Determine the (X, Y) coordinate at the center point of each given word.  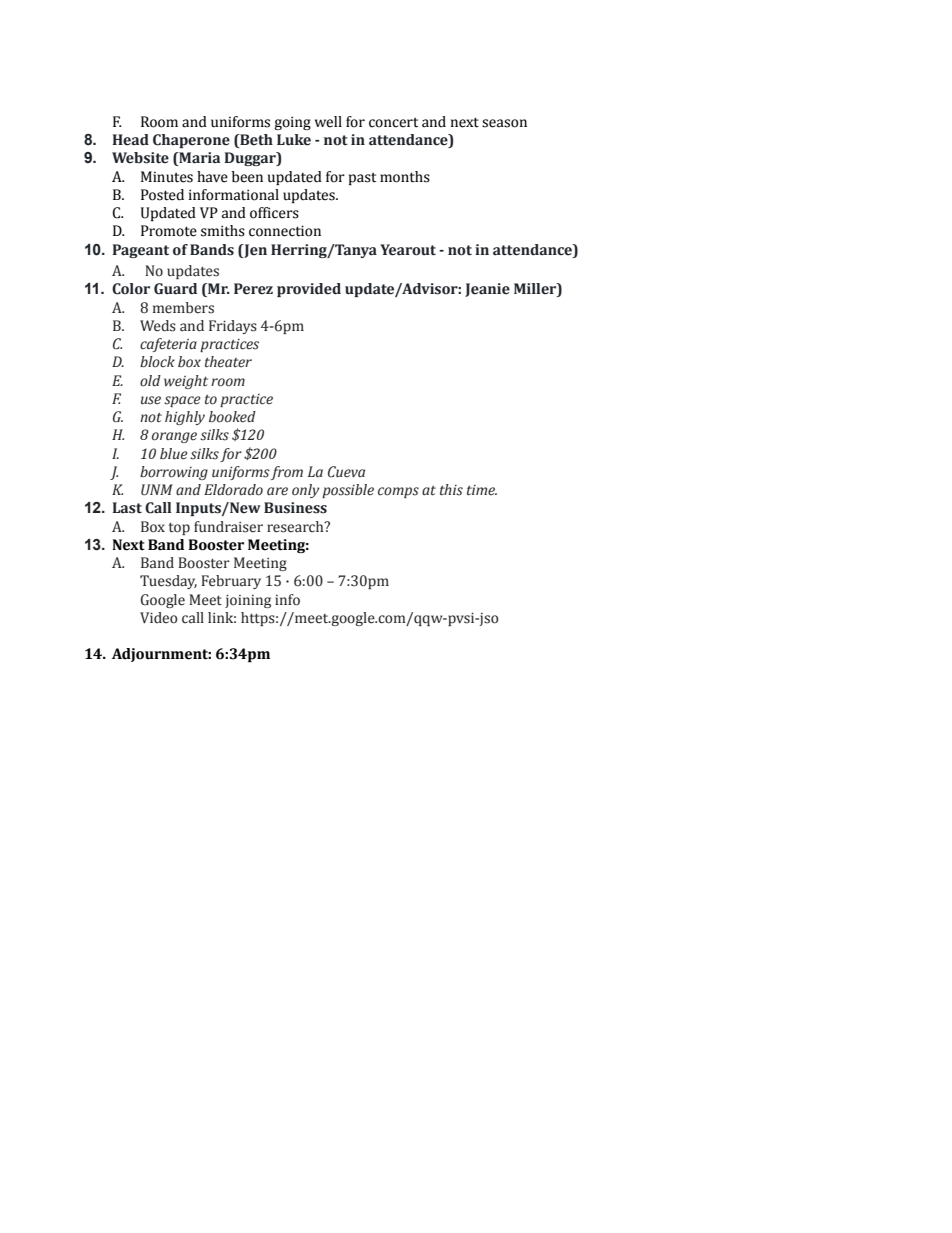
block (157, 362)
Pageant (141, 251)
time (482, 490)
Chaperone (191, 141)
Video (159, 618)
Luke (294, 140)
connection (285, 231)
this (451, 490)
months (405, 177)
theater (228, 362)
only (306, 491)
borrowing (174, 473)
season (504, 123)
